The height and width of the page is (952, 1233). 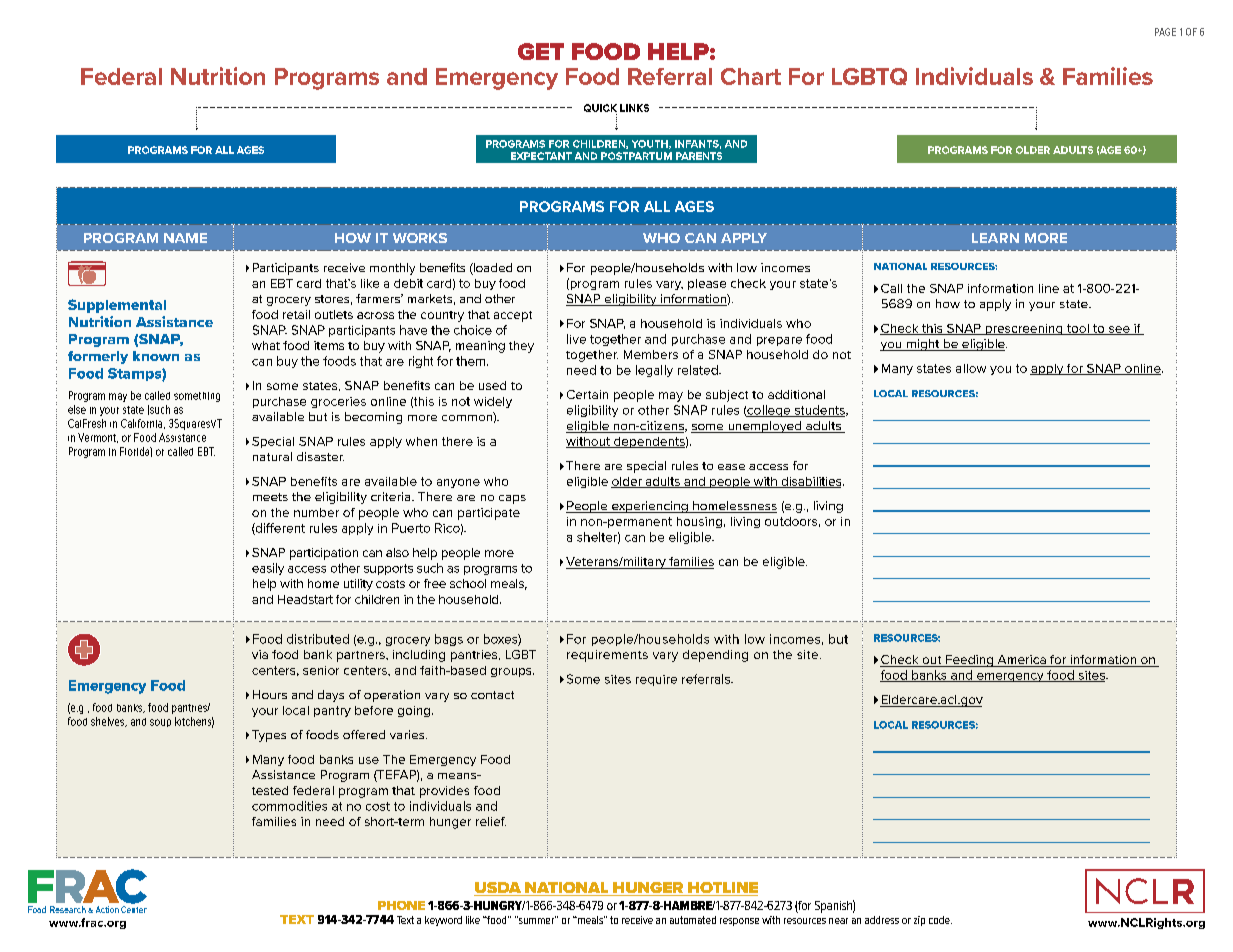 I want to click on automated, so click(x=693, y=920).
